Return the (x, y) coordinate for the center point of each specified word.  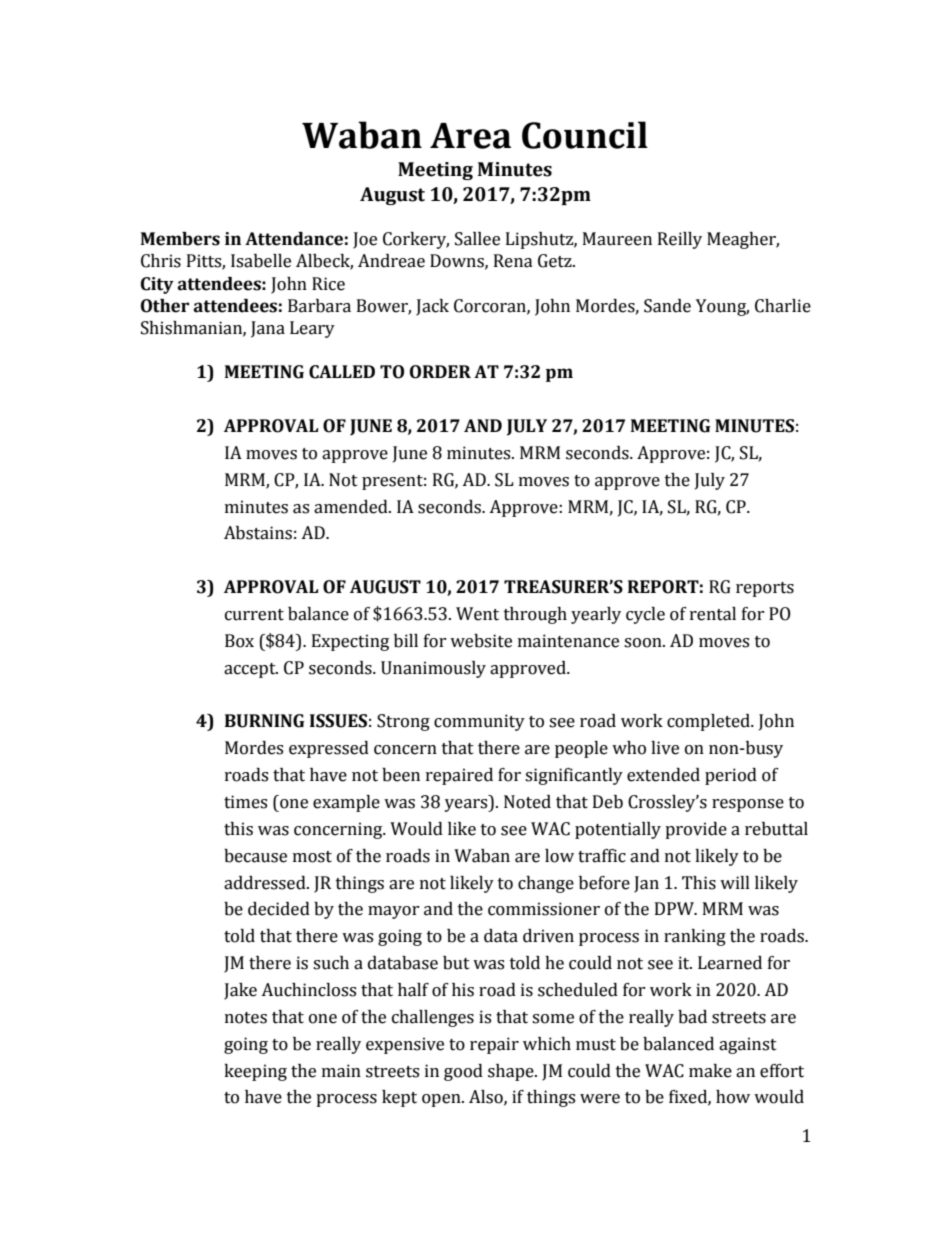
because (255, 856)
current (254, 615)
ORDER (440, 372)
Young (722, 307)
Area (470, 136)
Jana (268, 329)
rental (713, 614)
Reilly (680, 240)
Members (180, 239)
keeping (255, 1072)
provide (696, 830)
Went (477, 614)
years (467, 805)
